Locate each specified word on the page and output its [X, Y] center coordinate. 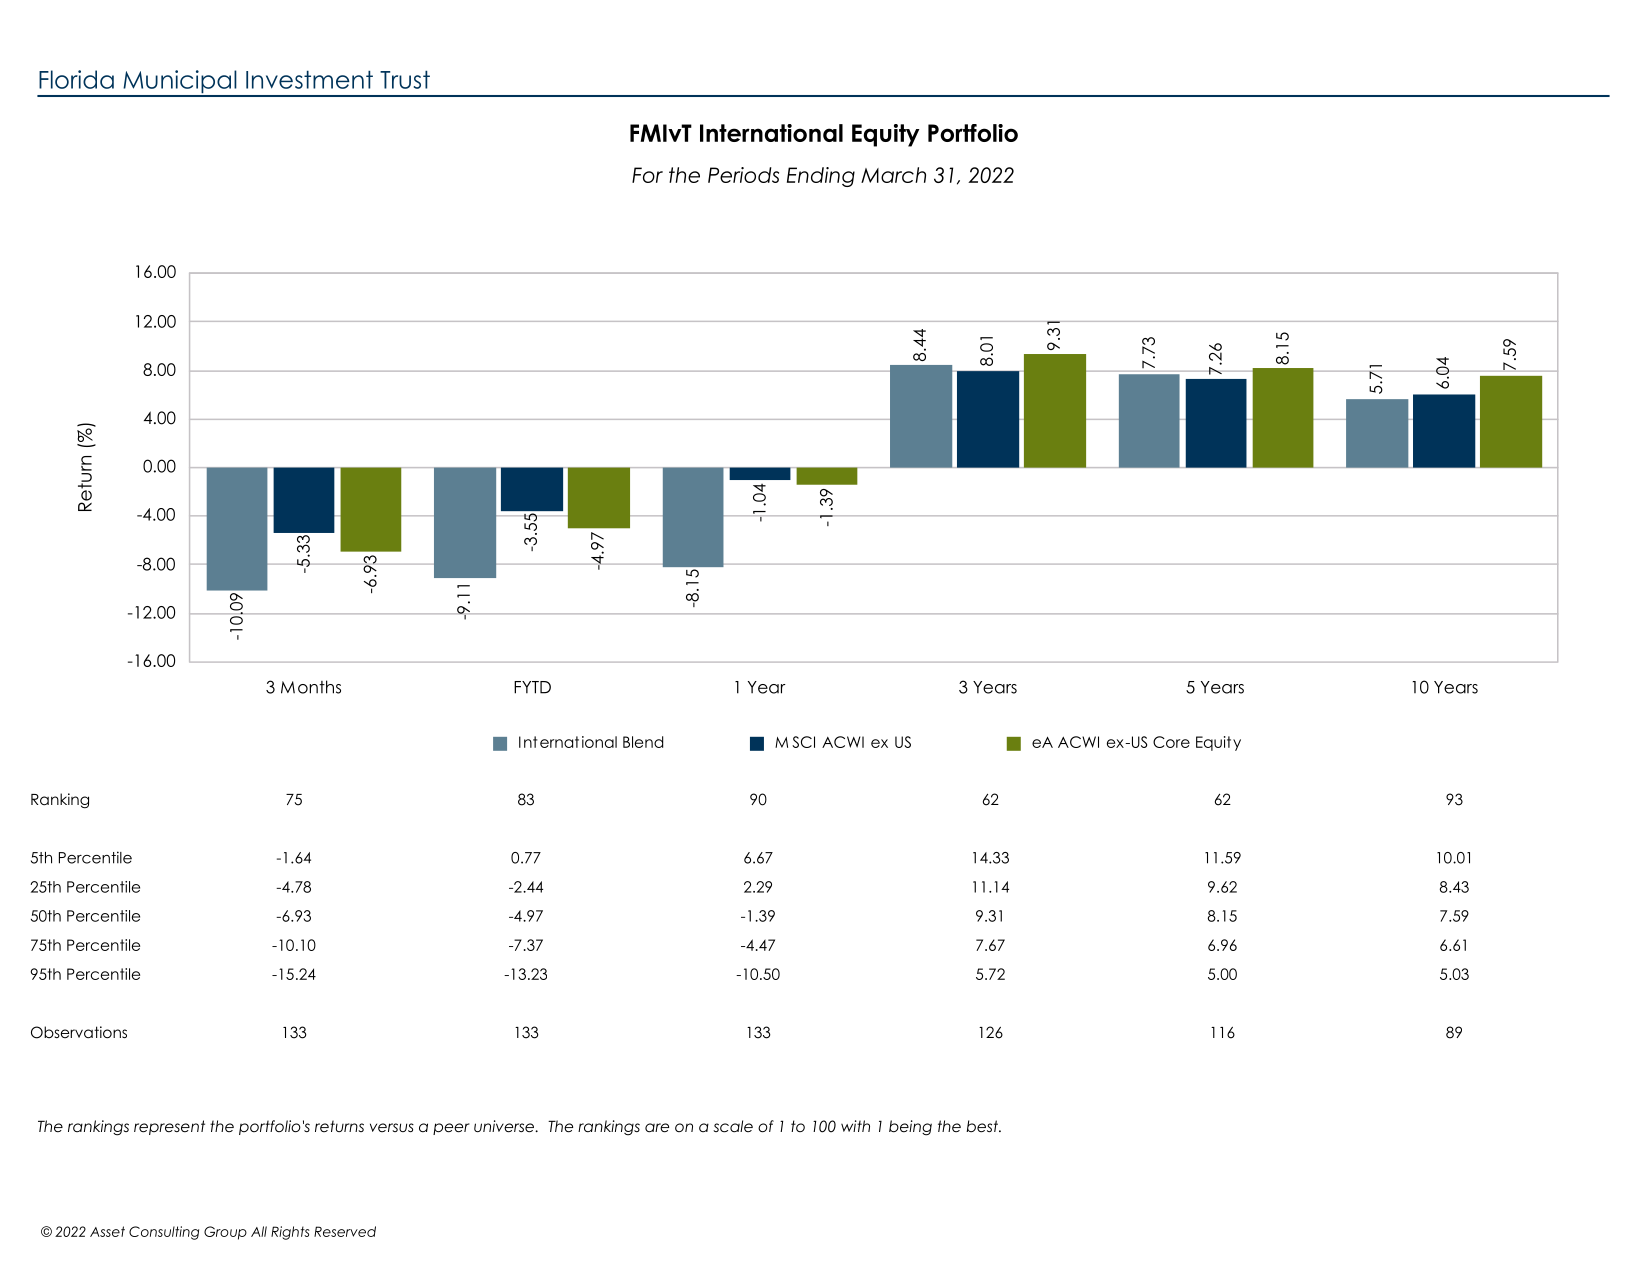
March [893, 175]
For [647, 175]
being [910, 1128]
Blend [643, 742]
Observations [79, 1032]
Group [225, 1233]
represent [169, 1127]
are [657, 1128]
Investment [309, 79]
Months [311, 687]
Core [1171, 742]
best [983, 1126]
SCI [803, 742]
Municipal [180, 83]
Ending [821, 177]
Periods [743, 175]
